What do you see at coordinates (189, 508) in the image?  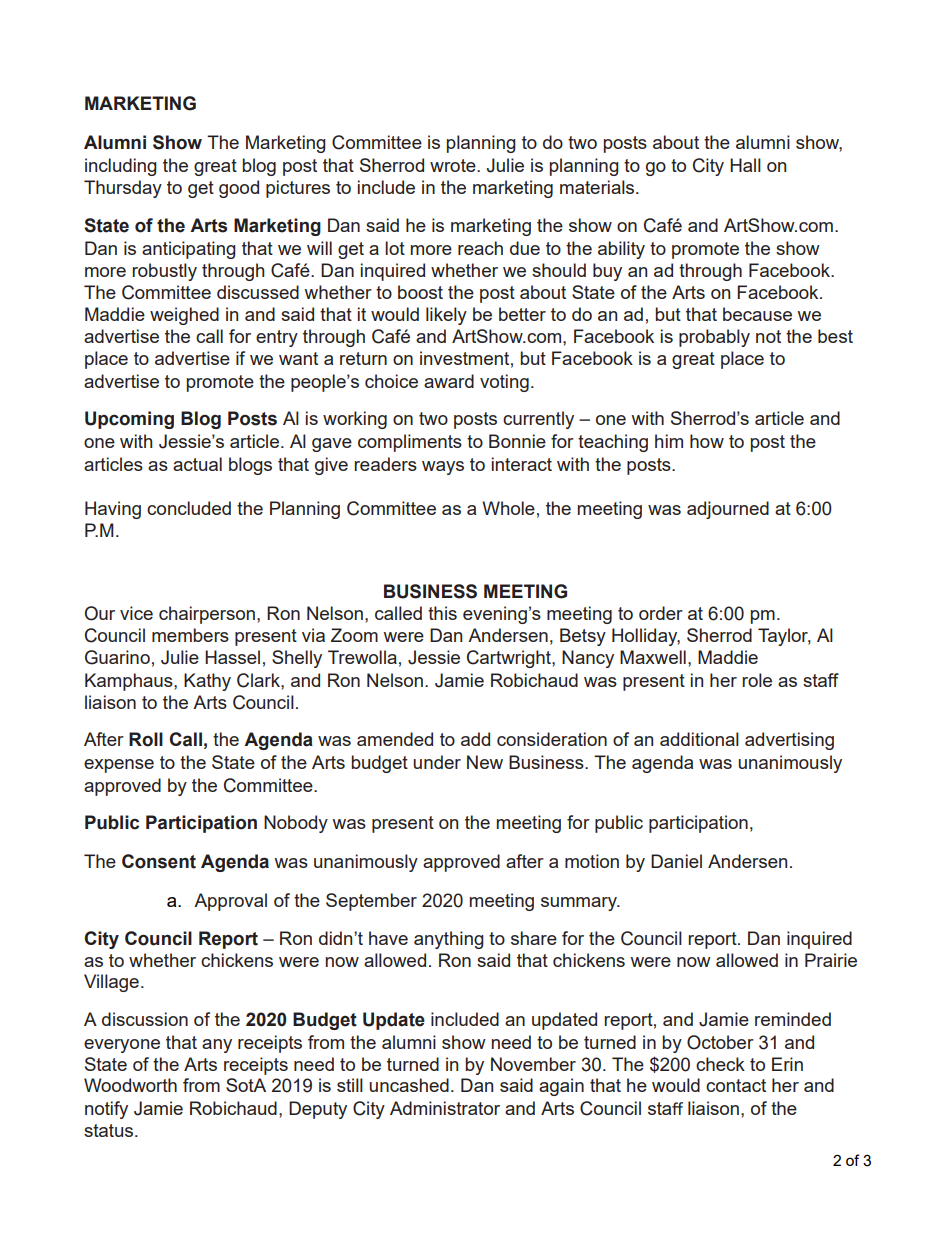 I see `concluded` at bounding box center [189, 508].
